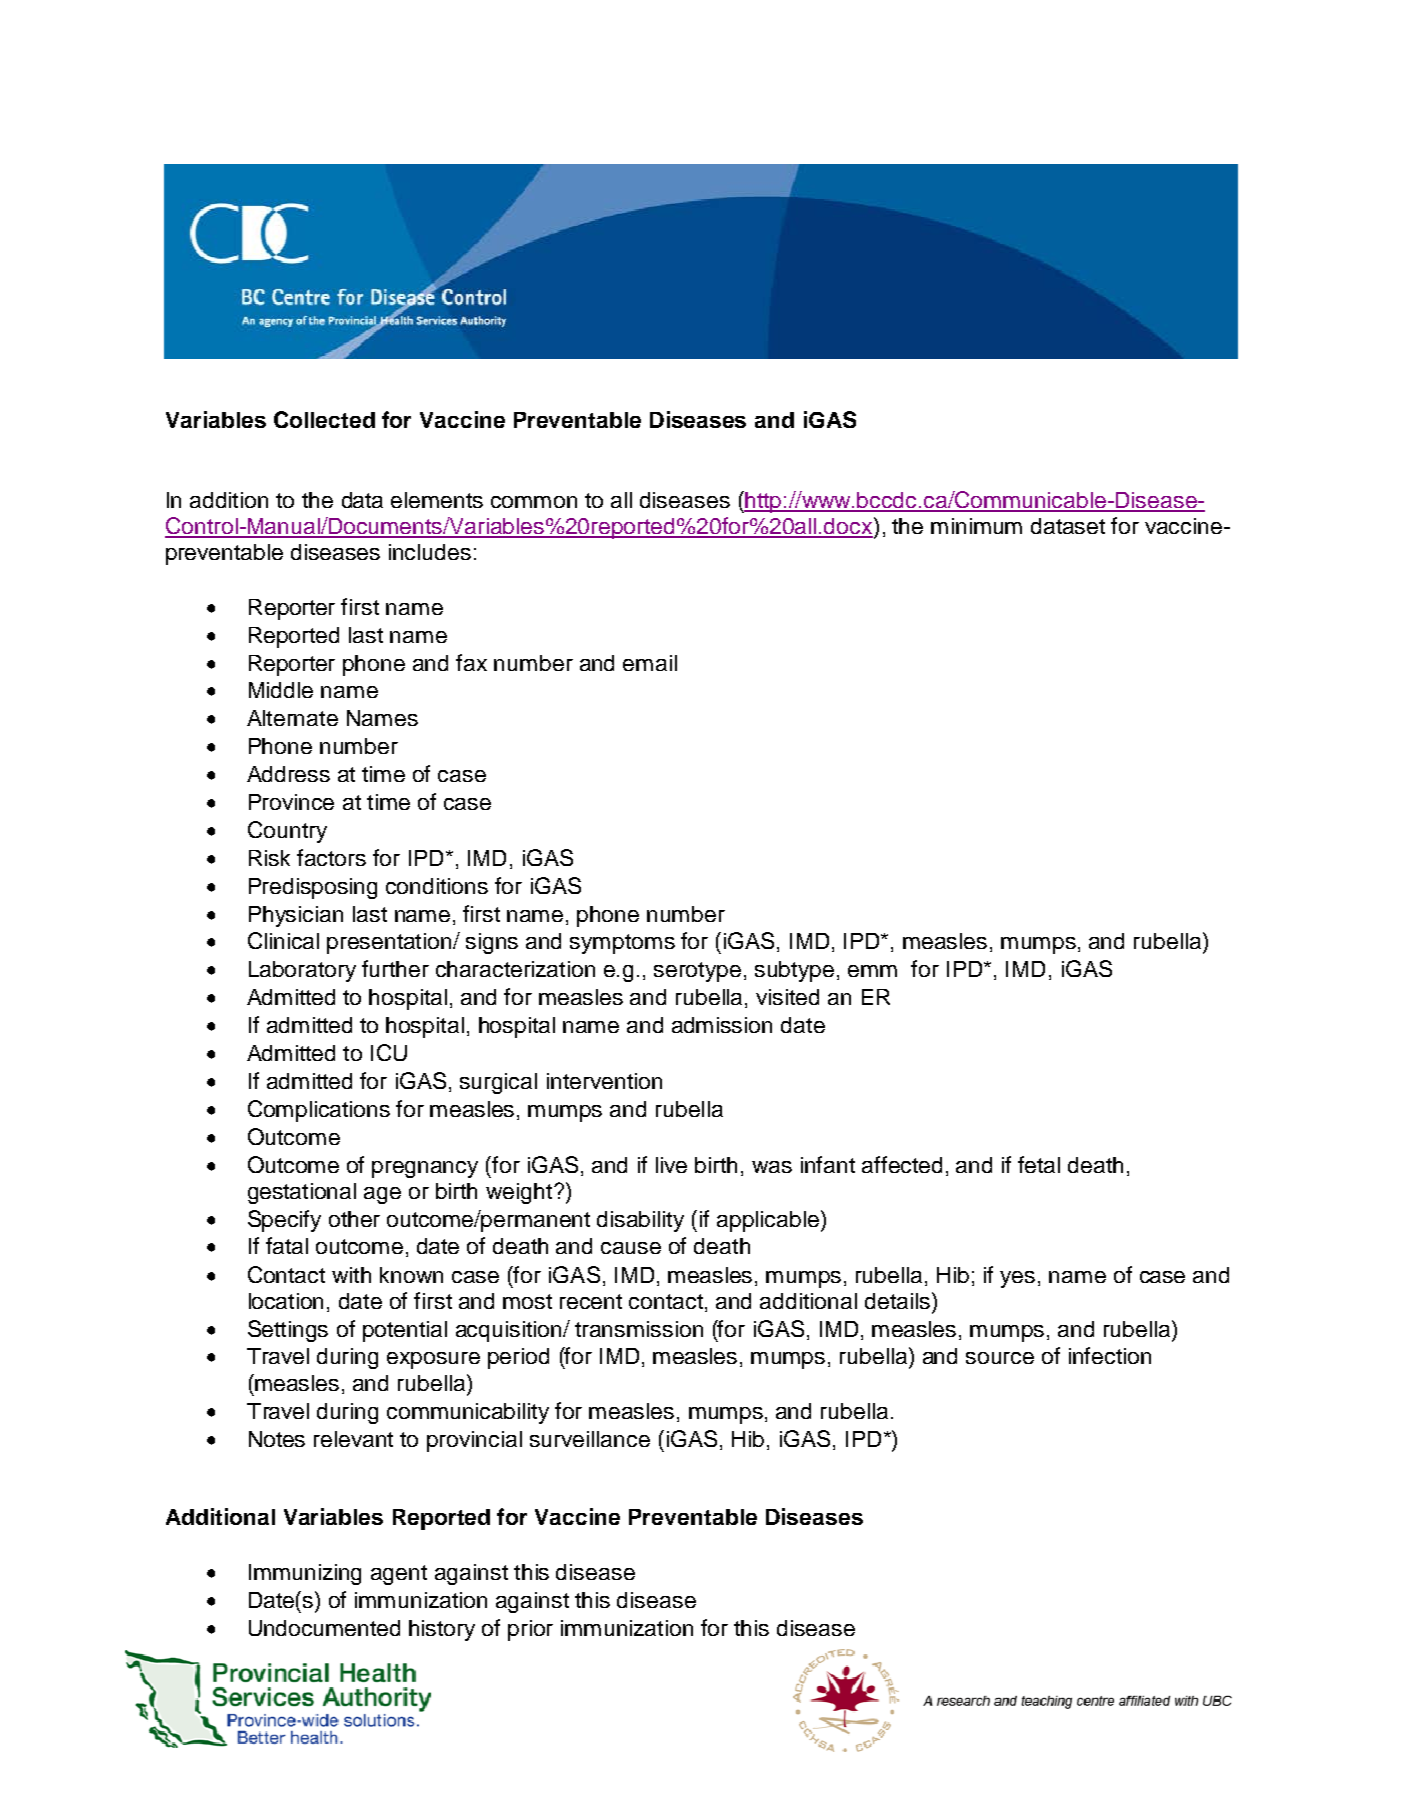 Image resolution: width=1402 pixels, height=1814 pixels. What do you see at coordinates (722, 1025) in the screenshot?
I see `admission` at bounding box center [722, 1025].
